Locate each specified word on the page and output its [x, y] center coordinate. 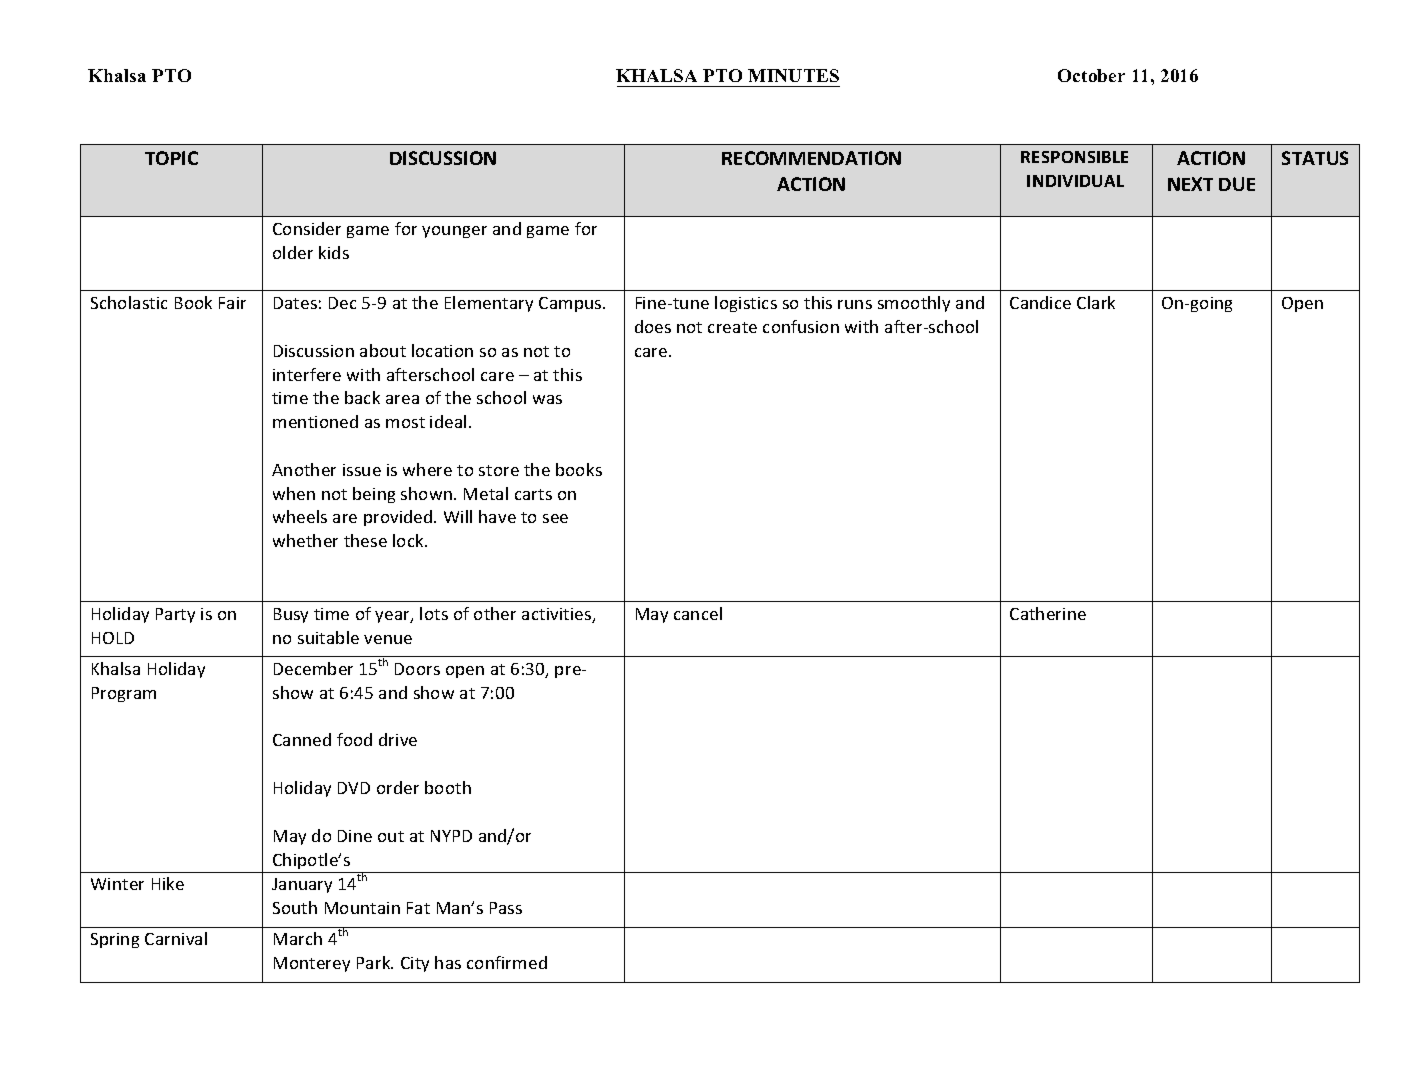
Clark [1096, 302]
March [298, 938]
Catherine [1048, 613]
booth [448, 787]
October [1091, 75]
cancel [698, 613]
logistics [746, 304]
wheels [300, 516]
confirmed [507, 962]
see [555, 518]
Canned [302, 739]
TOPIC [171, 158]
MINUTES [793, 75]
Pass [506, 908]
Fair [232, 303]
